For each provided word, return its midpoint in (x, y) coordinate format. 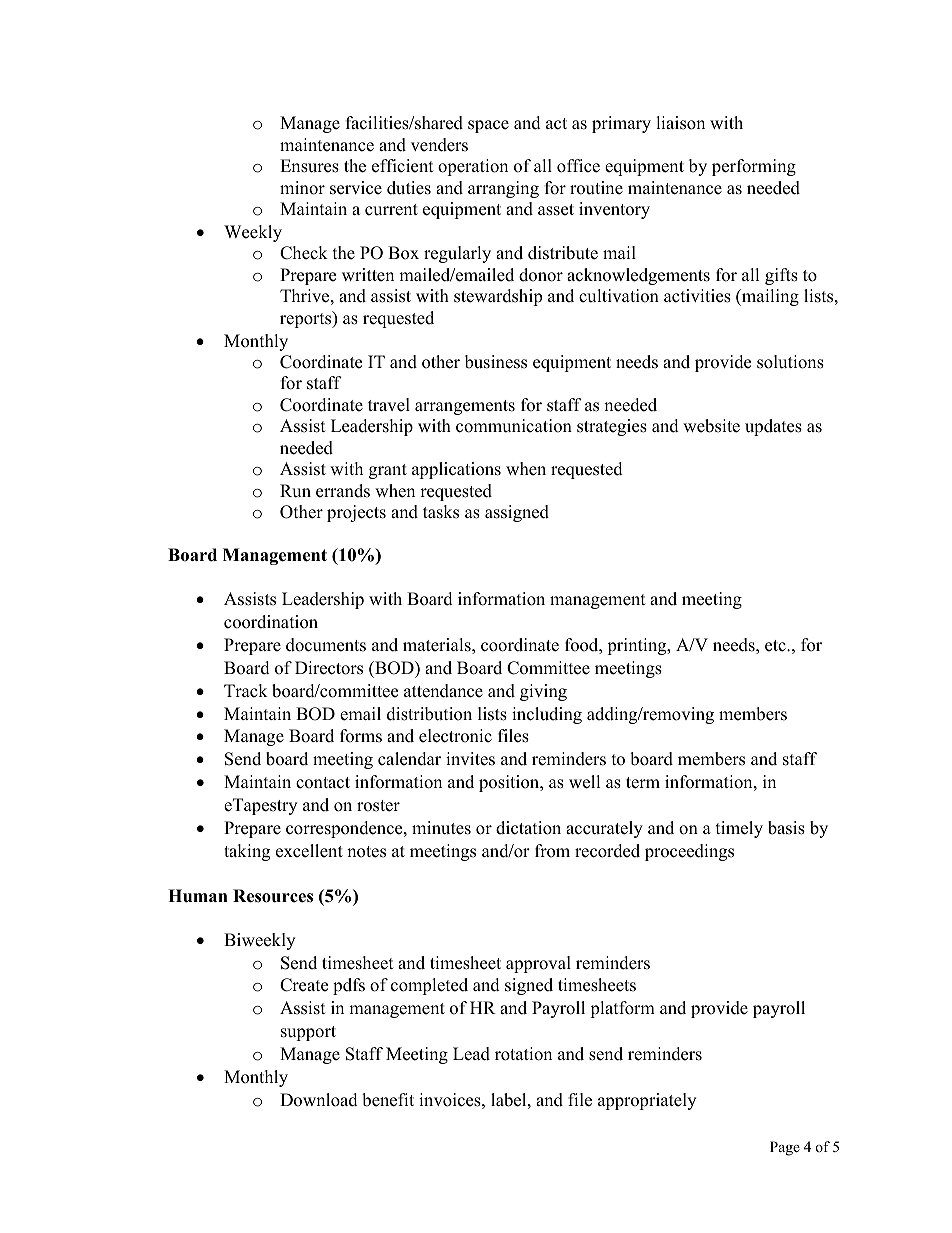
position (510, 783)
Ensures (309, 166)
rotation (523, 1054)
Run (295, 491)
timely (739, 829)
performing (754, 167)
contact (323, 783)
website (711, 426)
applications (456, 470)
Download (319, 1100)
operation (473, 167)
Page (785, 1148)
